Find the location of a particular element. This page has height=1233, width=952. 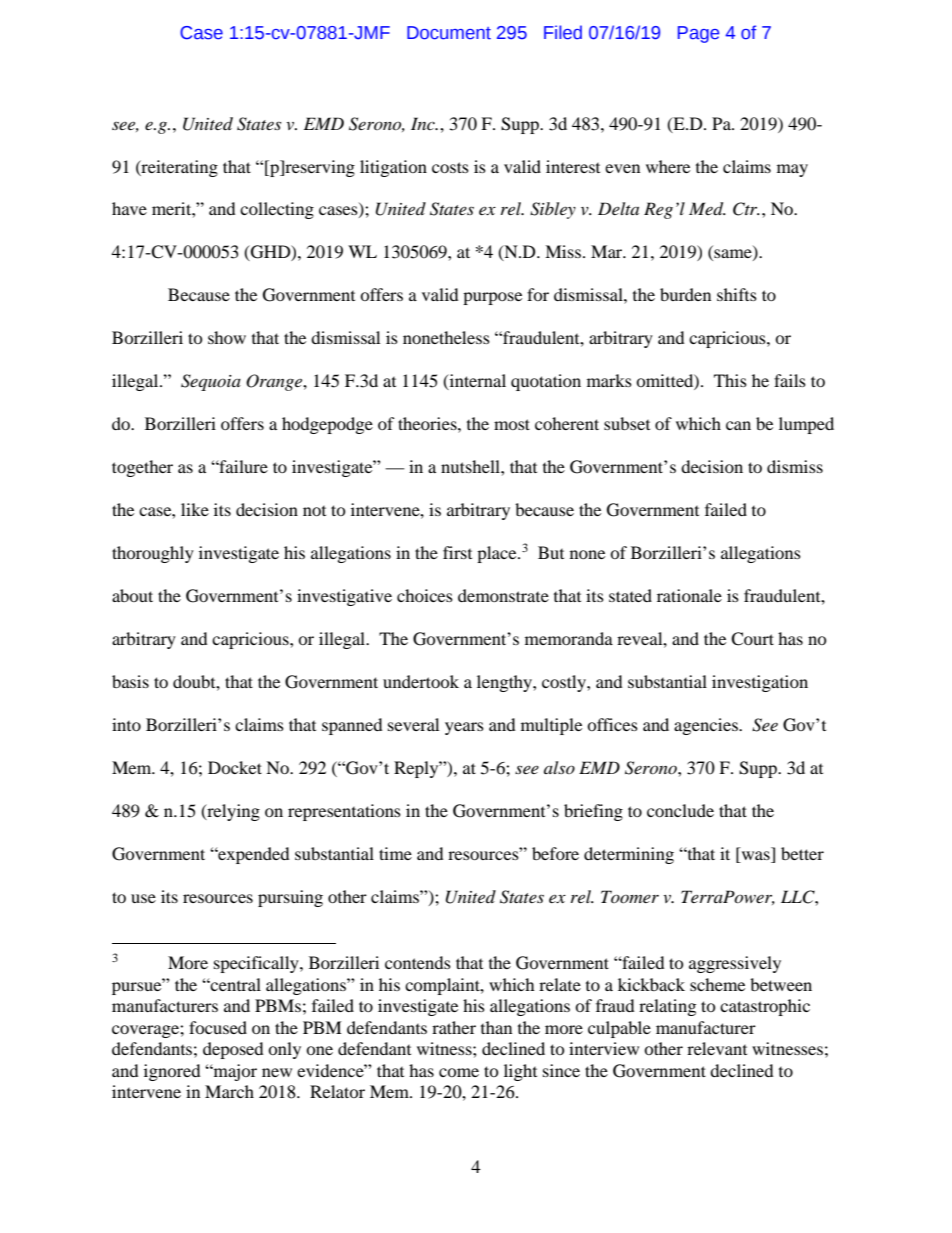

Sequoia is located at coordinates (211, 382).
